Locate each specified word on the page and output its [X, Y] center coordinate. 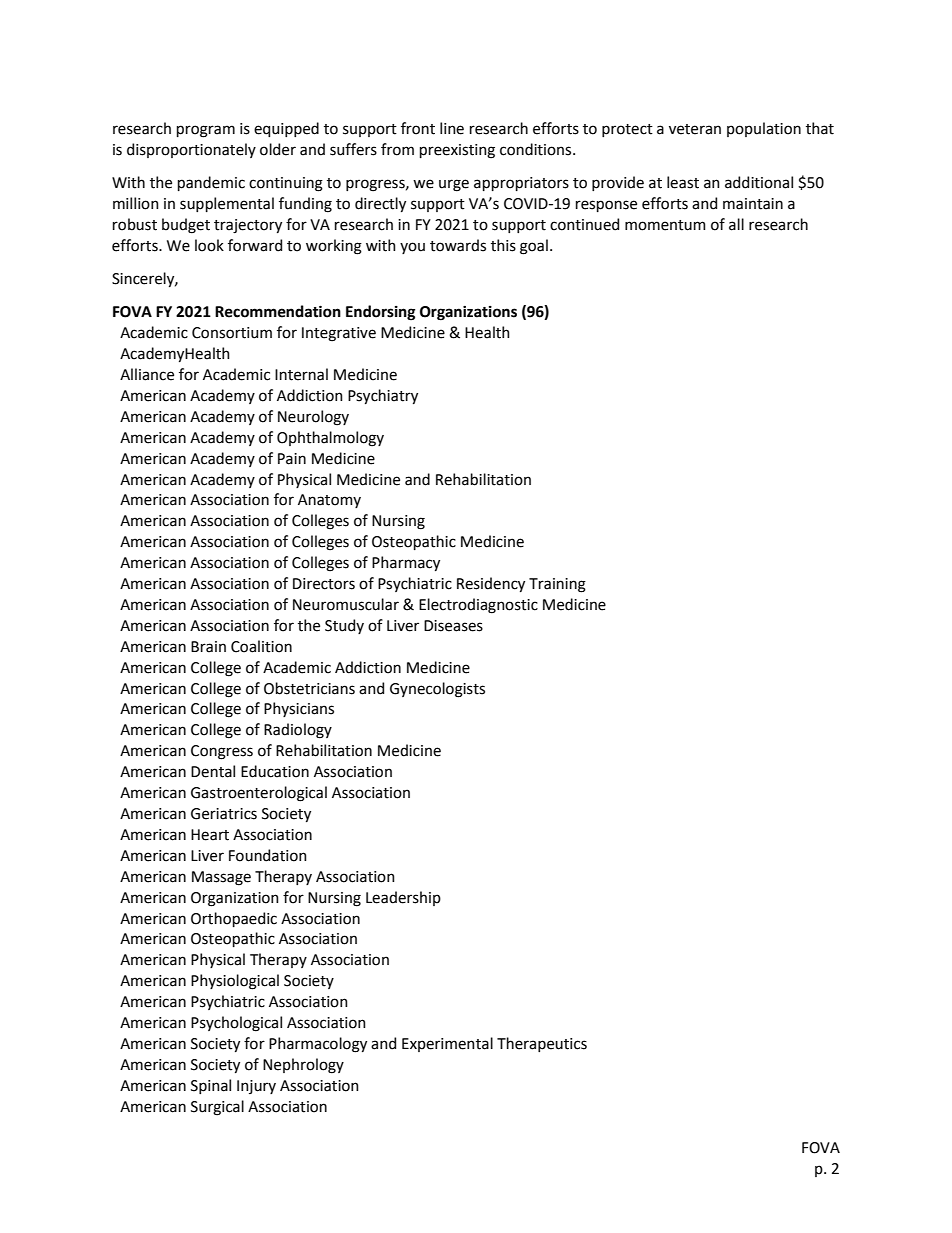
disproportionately [191, 150]
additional [759, 182]
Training [557, 585]
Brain [208, 647]
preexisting [457, 151]
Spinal [211, 1086]
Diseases [453, 626]
